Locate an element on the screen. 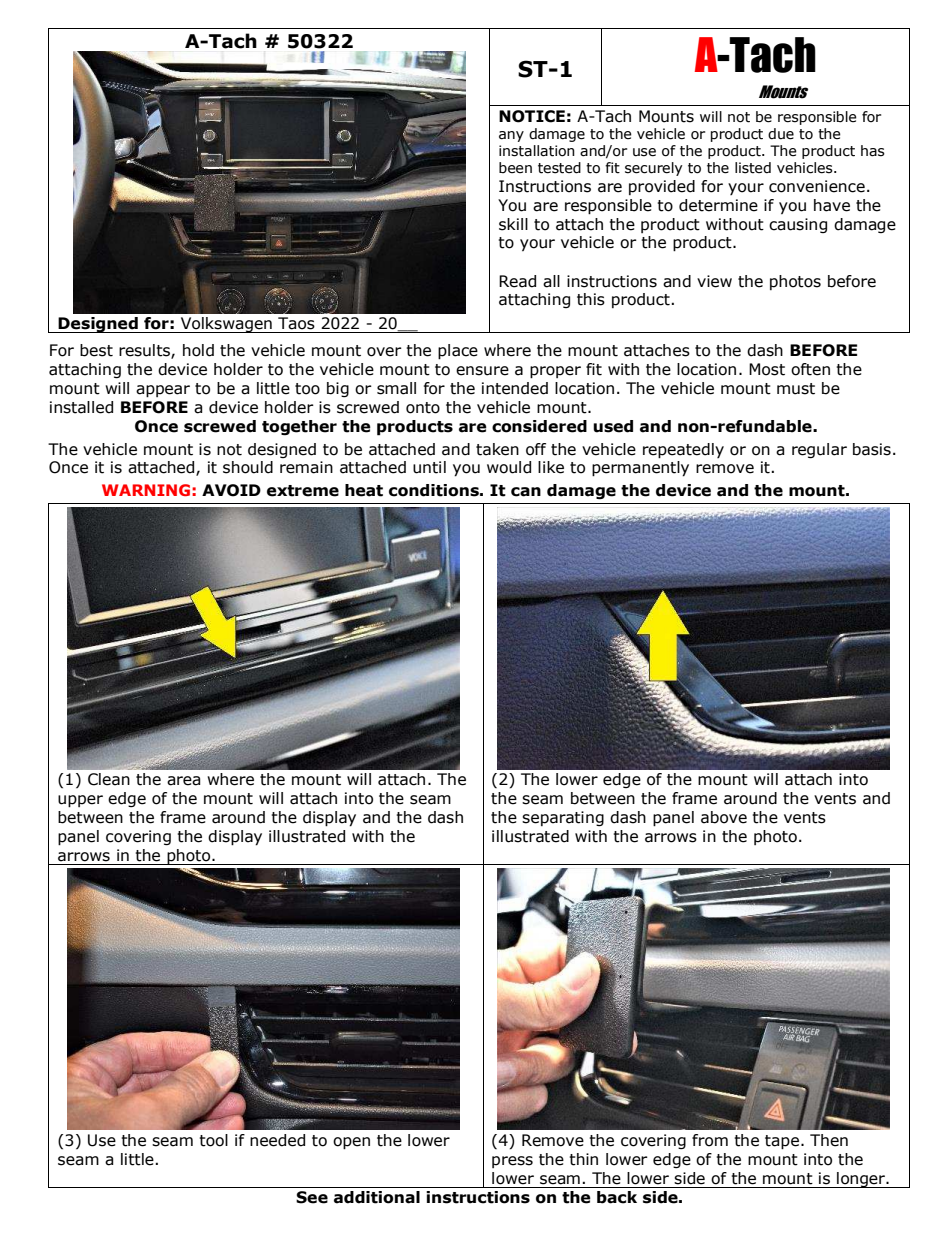  separating is located at coordinates (563, 818).
